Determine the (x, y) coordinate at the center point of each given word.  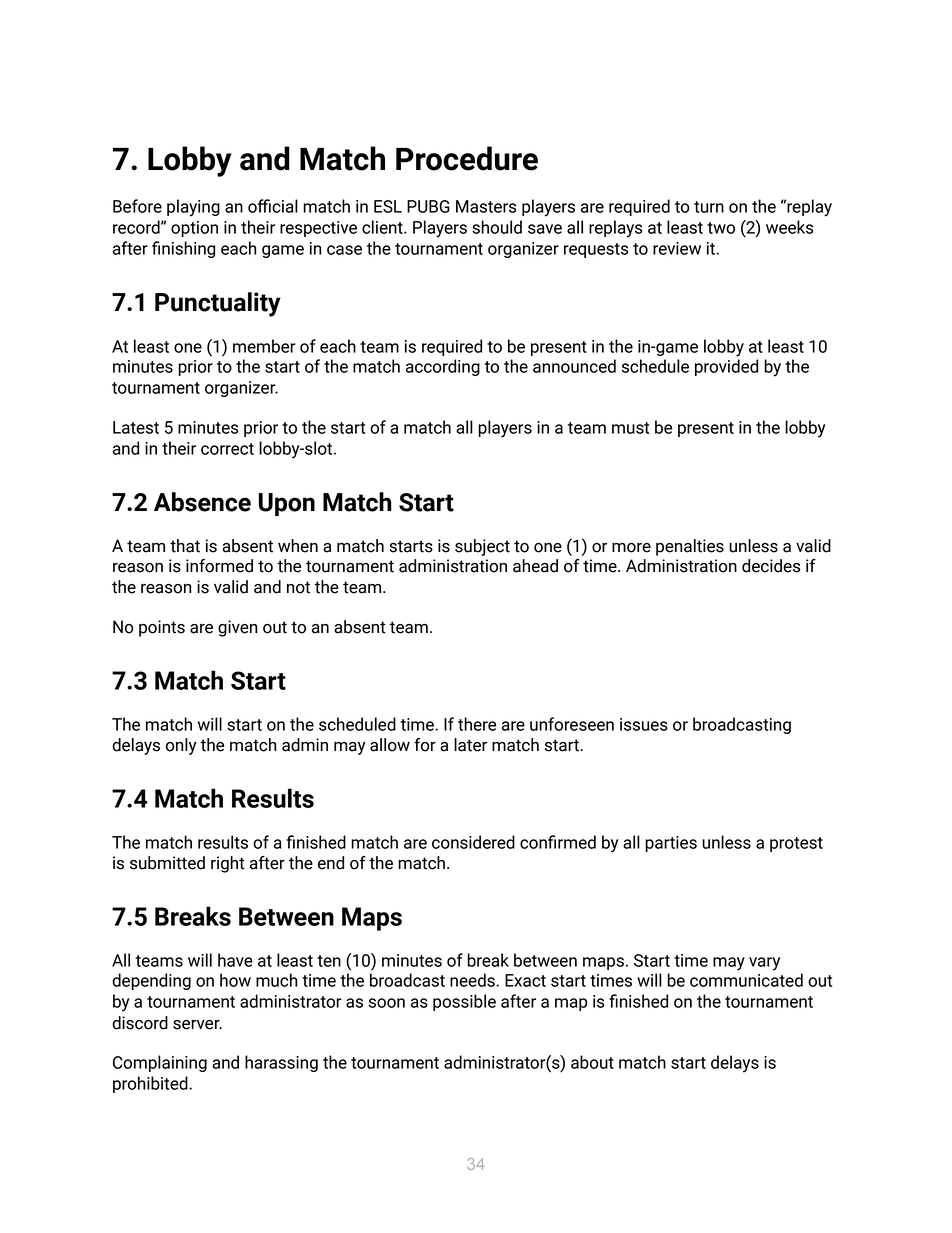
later (470, 745)
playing (193, 208)
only (181, 746)
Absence (202, 502)
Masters (486, 206)
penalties (690, 547)
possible (464, 1002)
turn (709, 207)
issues (644, 724)
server (197, 1025)
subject (482, 547)
